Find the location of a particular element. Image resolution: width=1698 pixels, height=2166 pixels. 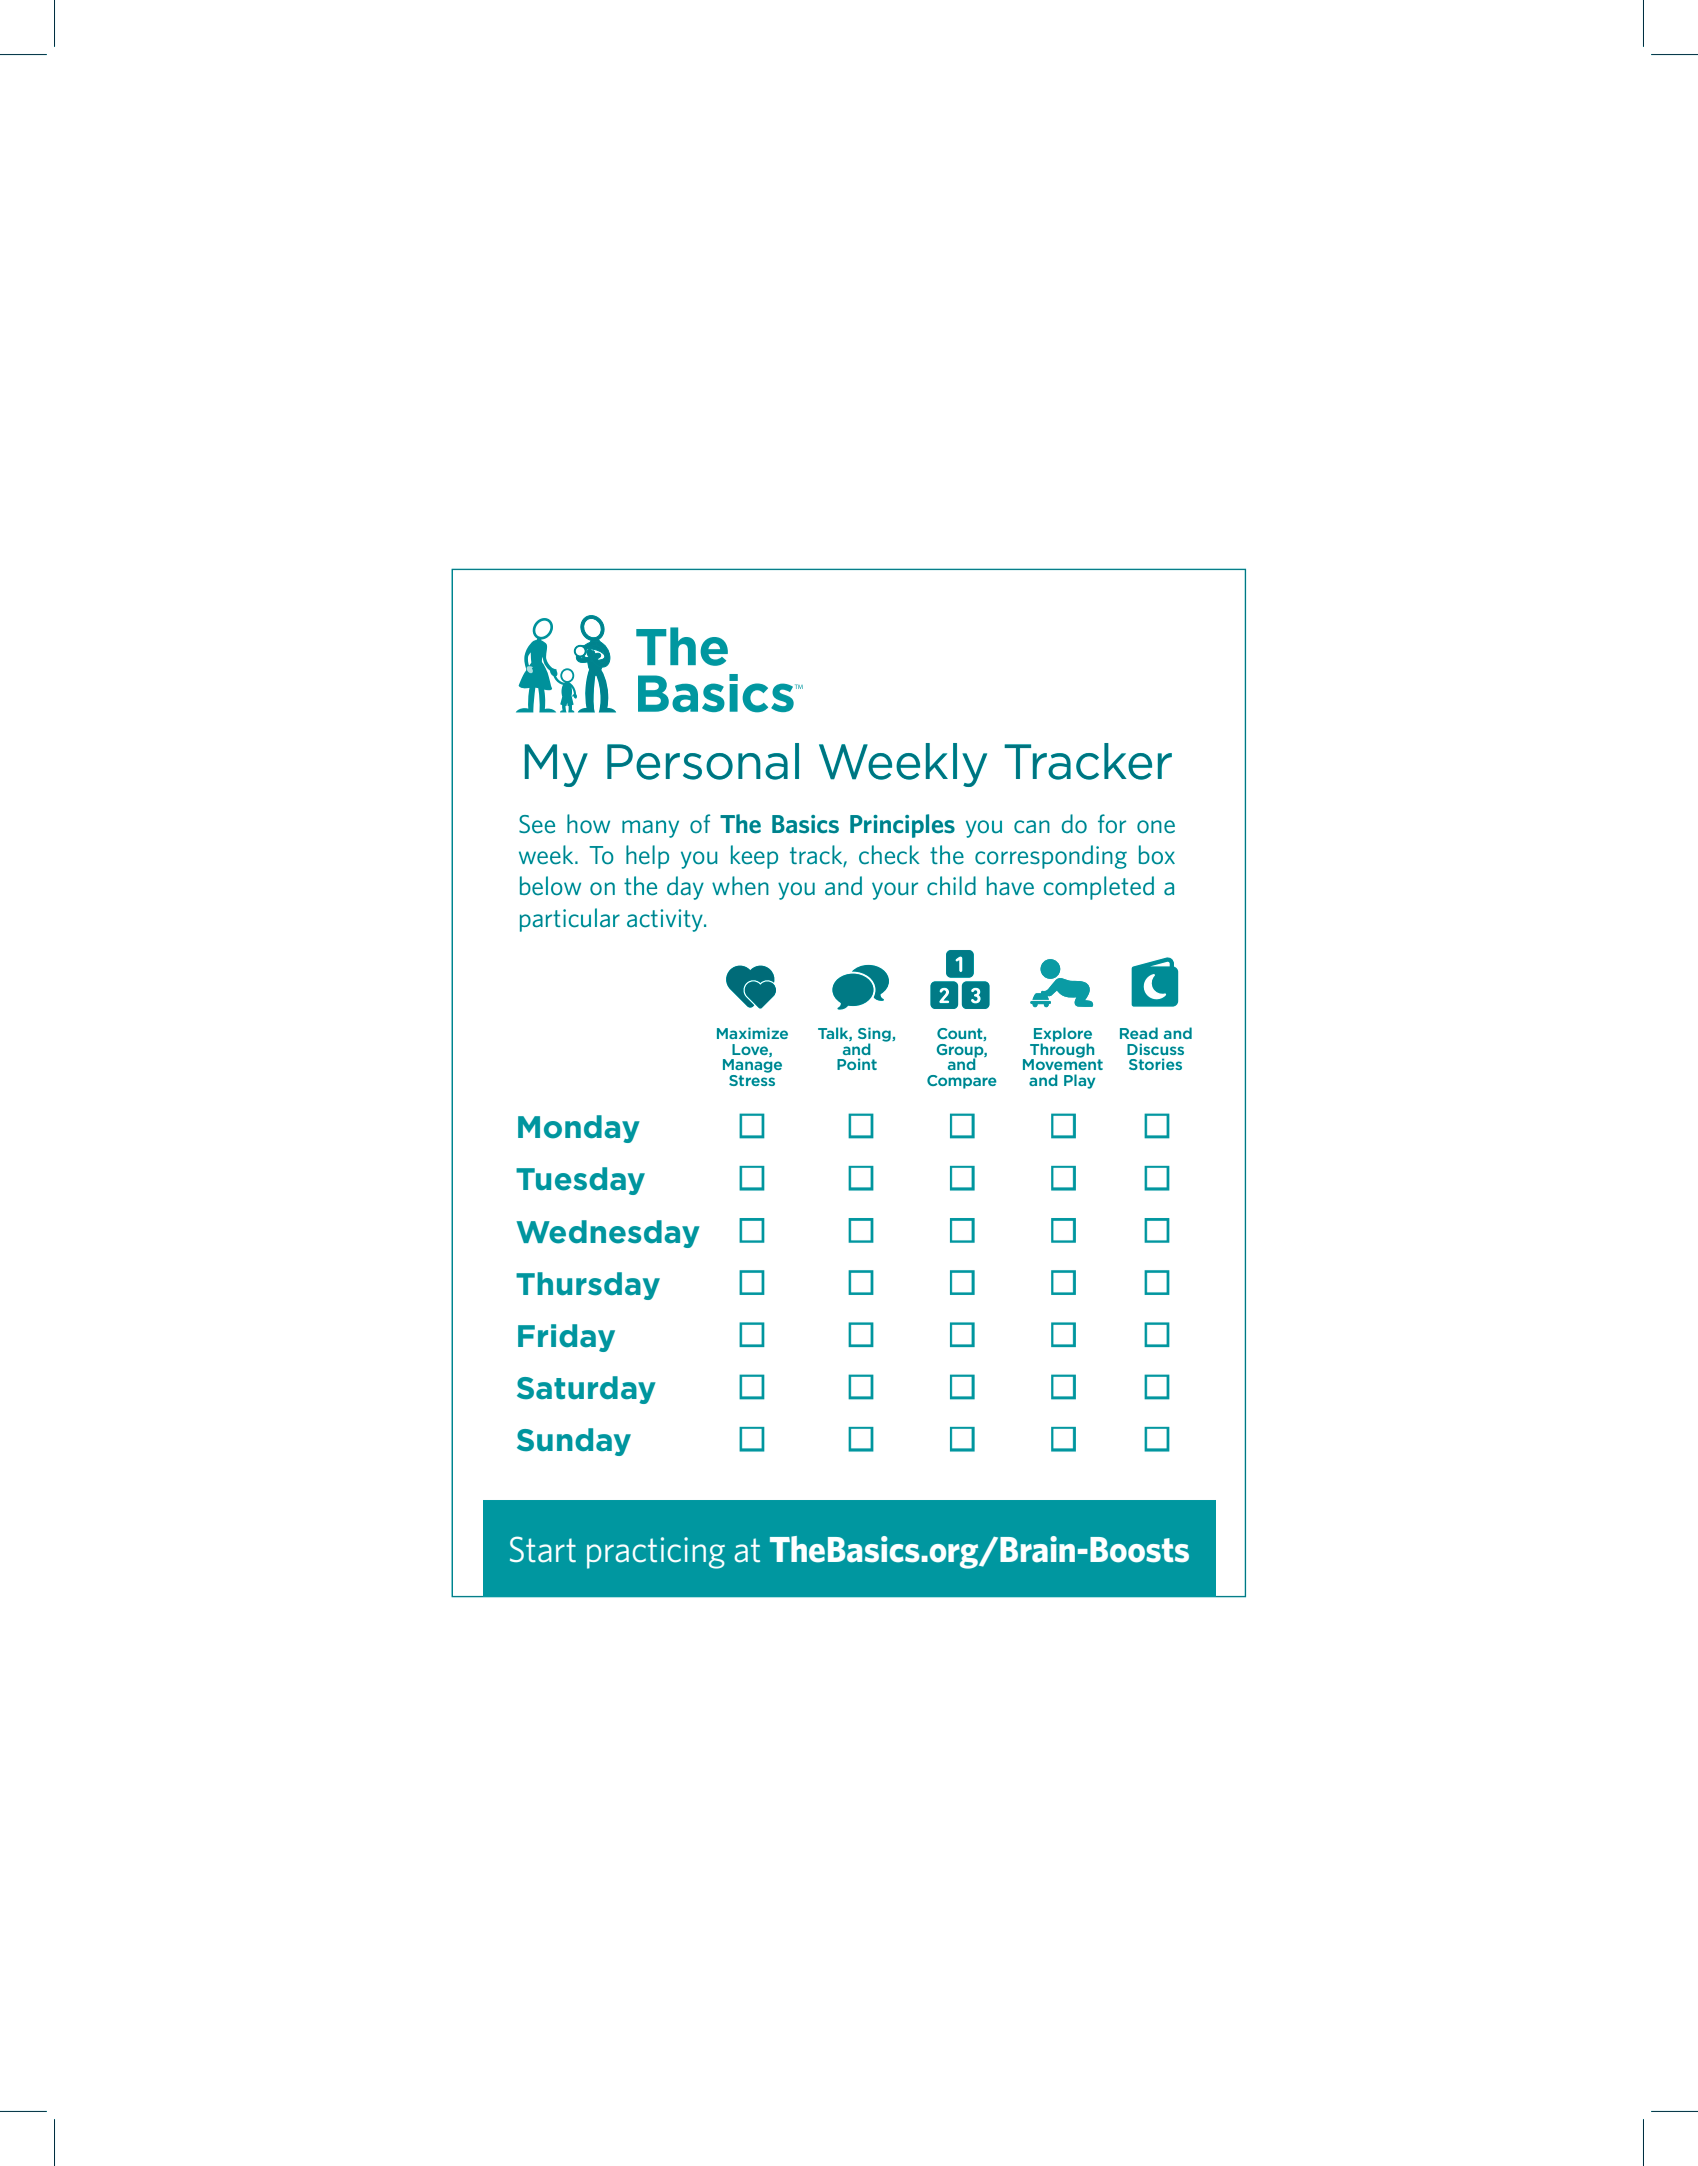

Point is located at coordinates (857, 1064).
